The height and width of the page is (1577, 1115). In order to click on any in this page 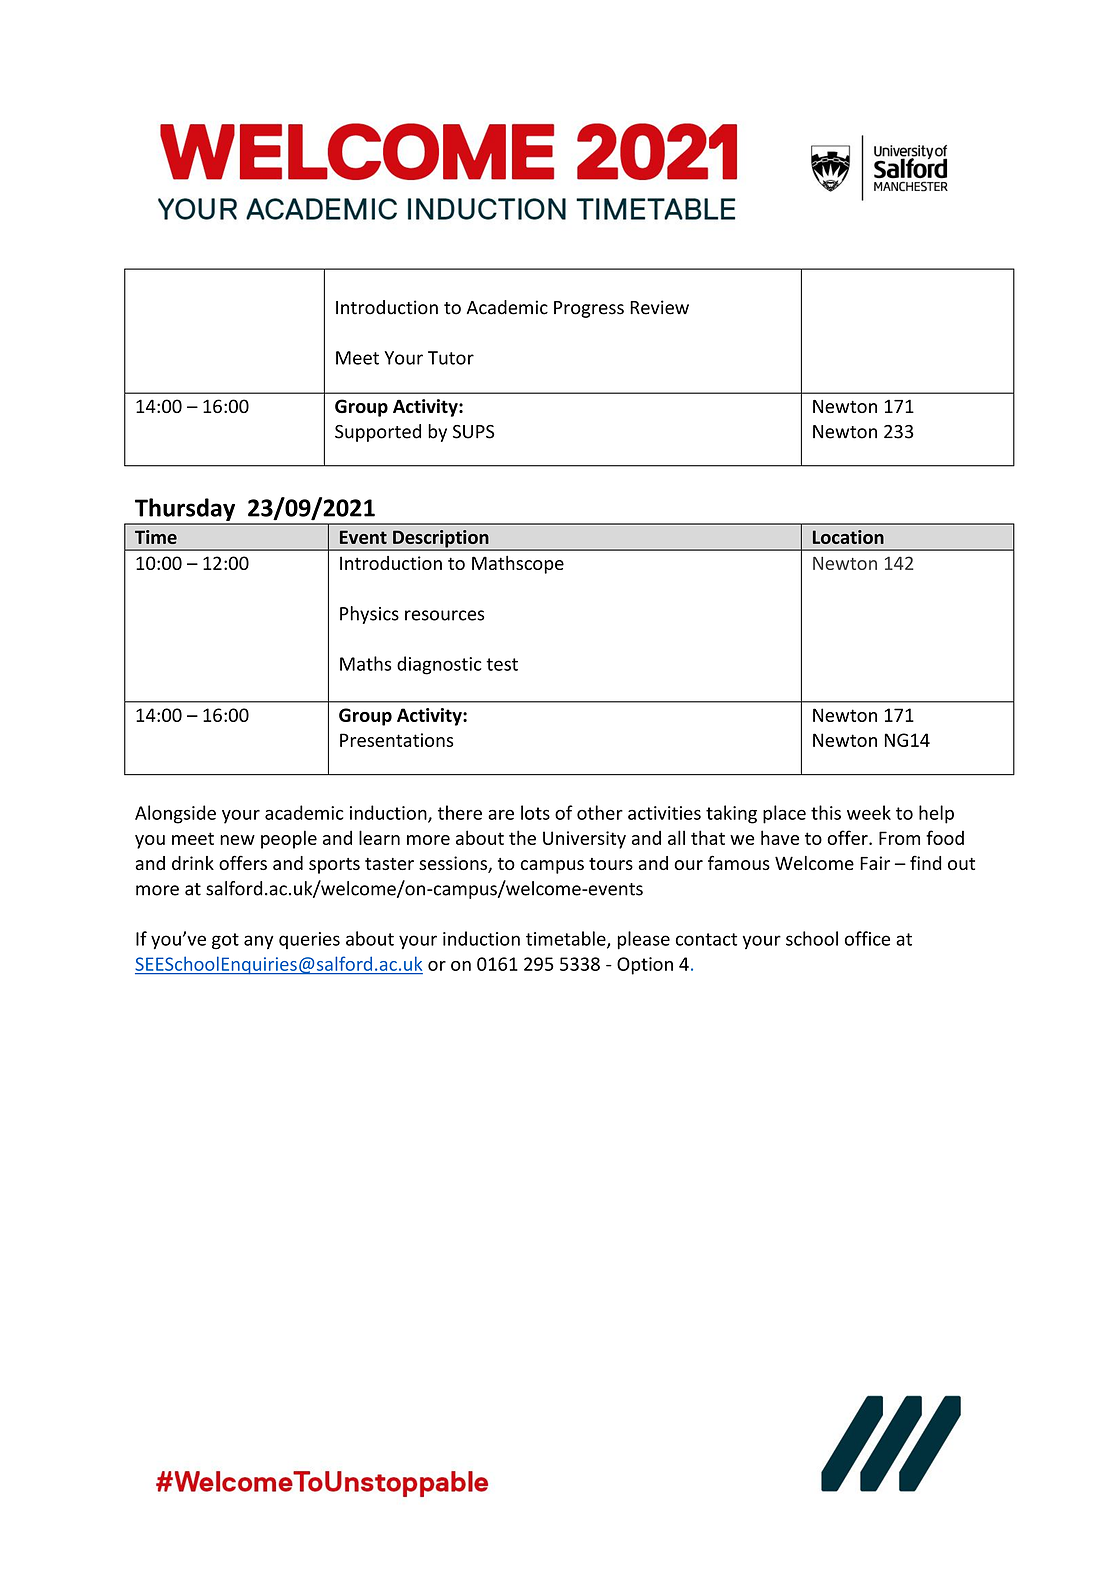, I will do `click(259, 942)`.
